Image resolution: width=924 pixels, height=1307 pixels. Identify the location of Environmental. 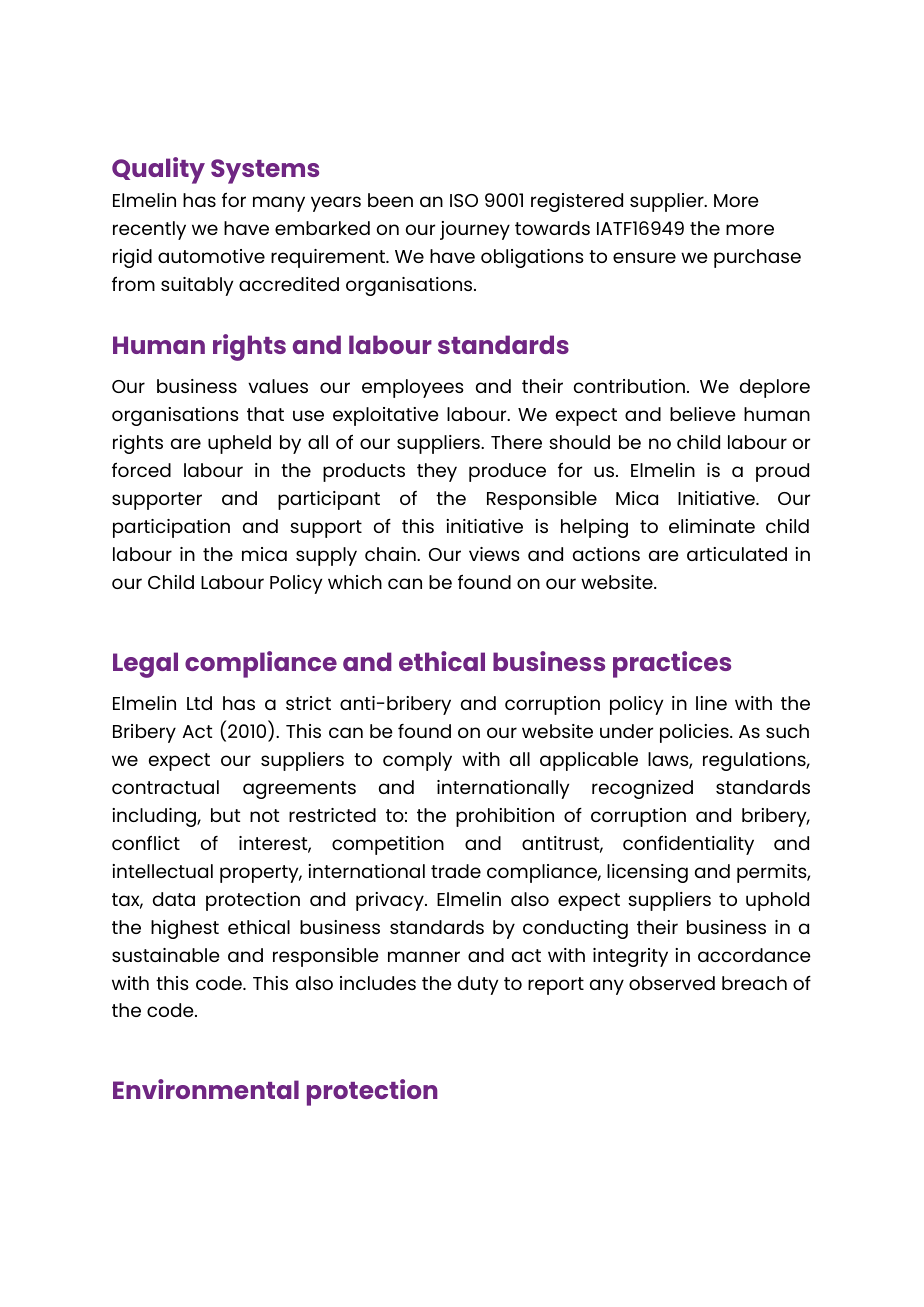
(206, 1089).
